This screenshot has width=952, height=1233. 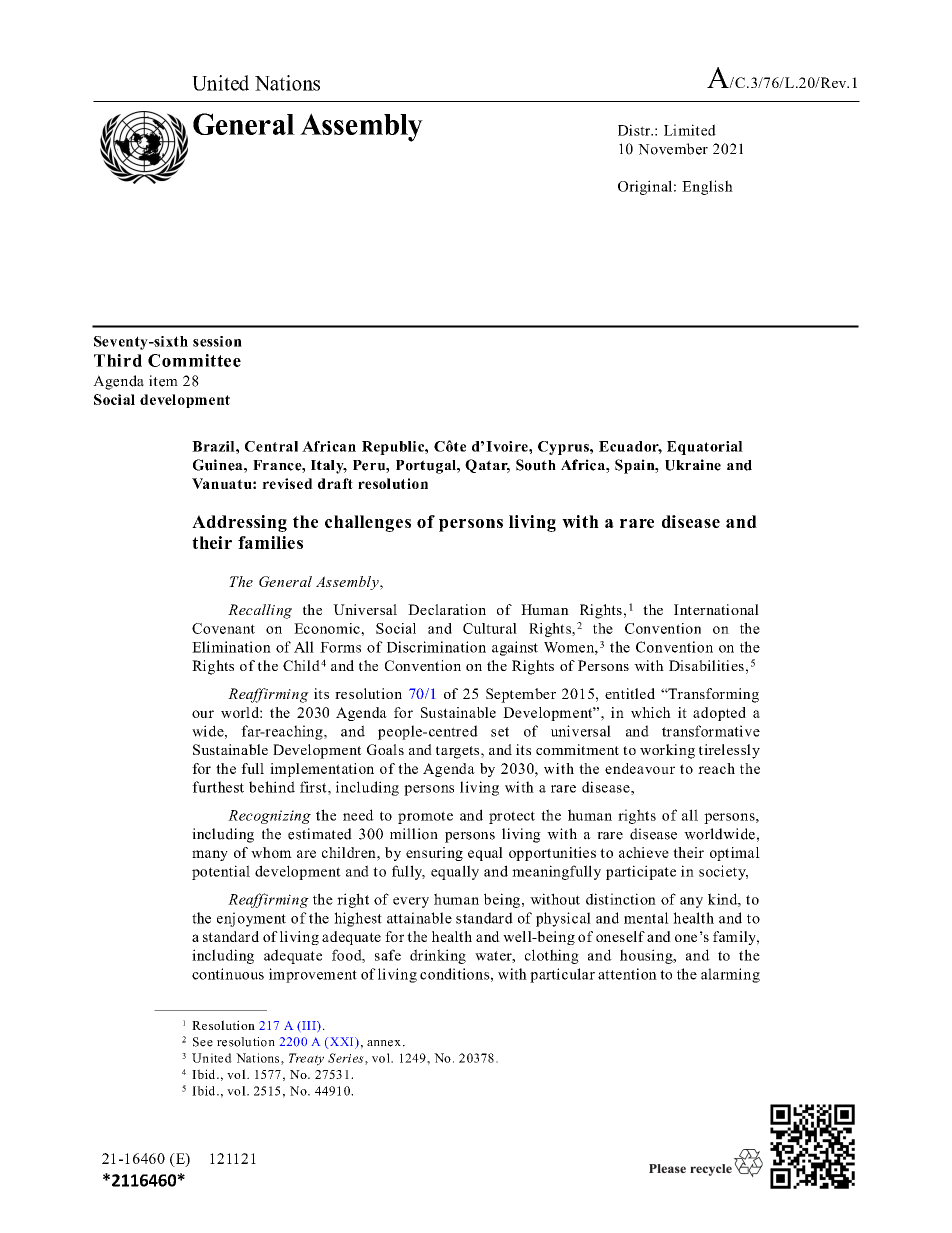 What do you see at coordinates (203, 1042) in the screenshot?
I see `See` at bounding box center [203, 1042].
